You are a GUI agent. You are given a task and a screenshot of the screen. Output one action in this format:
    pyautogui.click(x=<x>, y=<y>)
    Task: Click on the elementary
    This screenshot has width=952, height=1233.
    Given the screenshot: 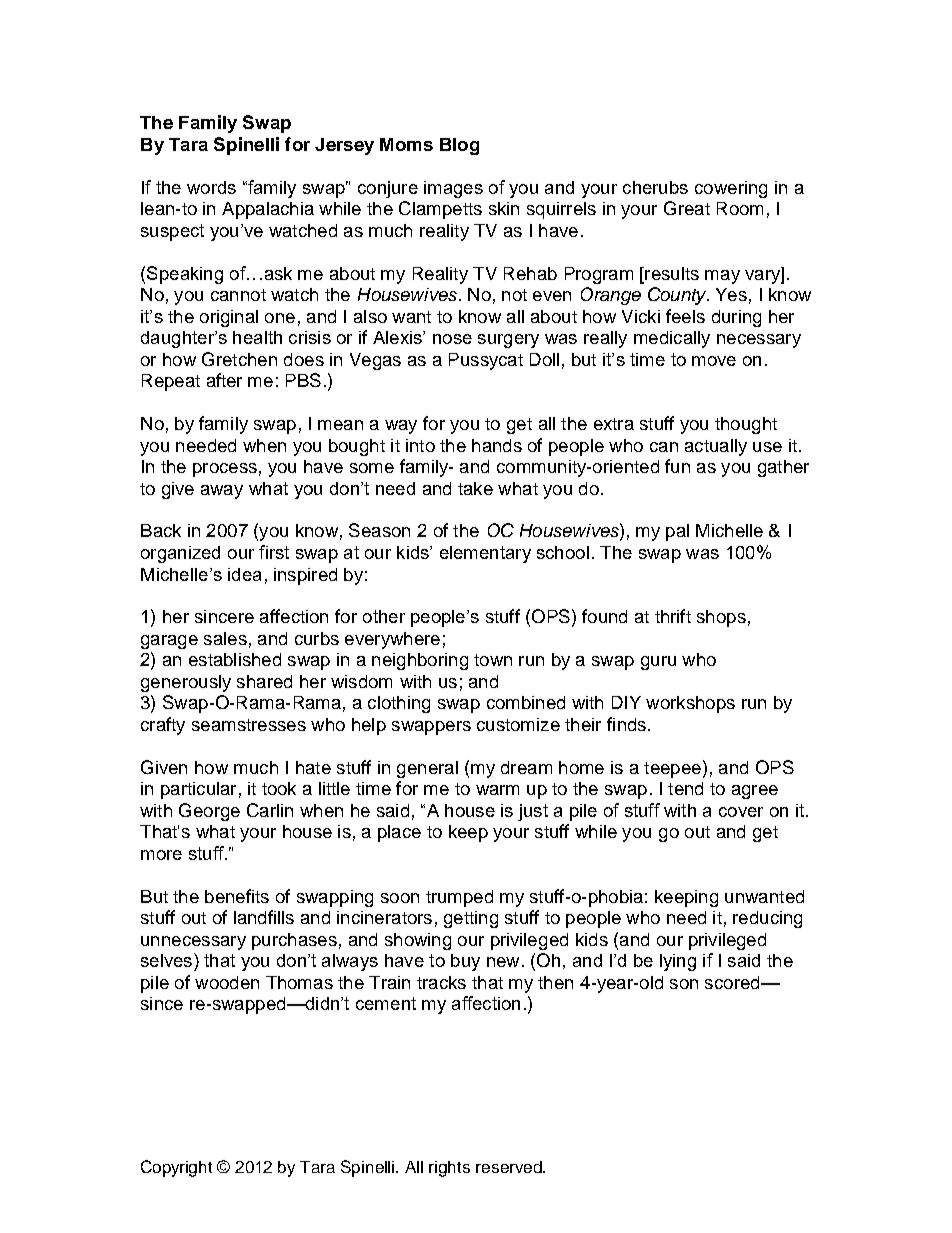 What is the action you would take?
    pyautogui.click(x=485, y=554)
